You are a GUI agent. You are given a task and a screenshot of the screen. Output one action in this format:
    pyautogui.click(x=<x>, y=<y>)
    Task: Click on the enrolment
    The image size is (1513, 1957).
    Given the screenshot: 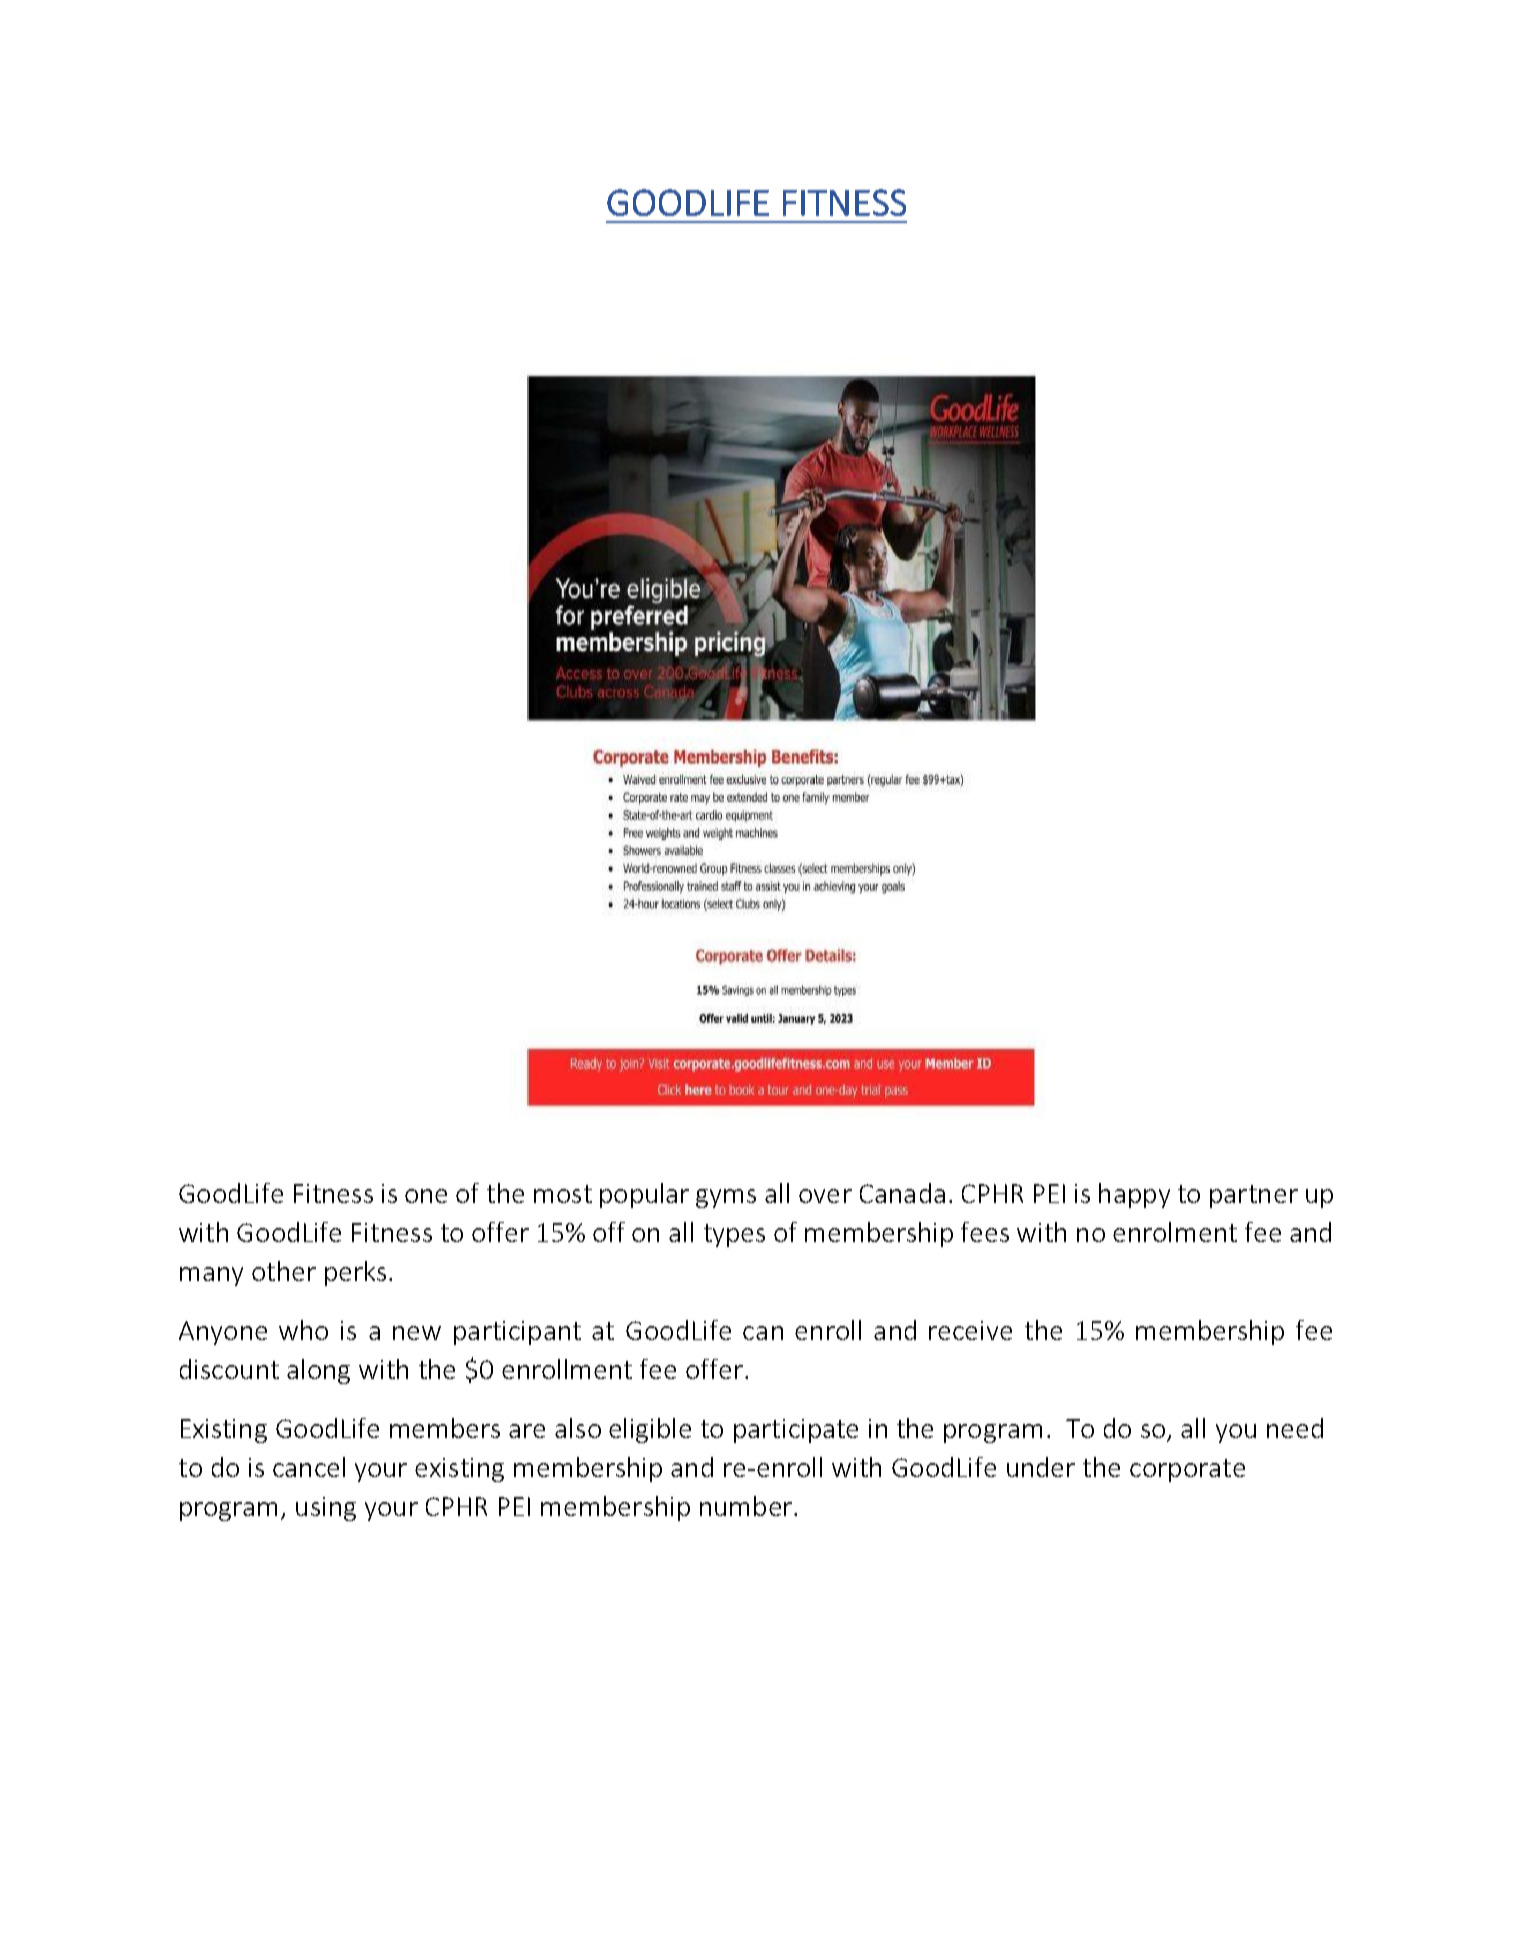 What is the action you would take?
    pyautogui.click(x=1175, y=1232)
